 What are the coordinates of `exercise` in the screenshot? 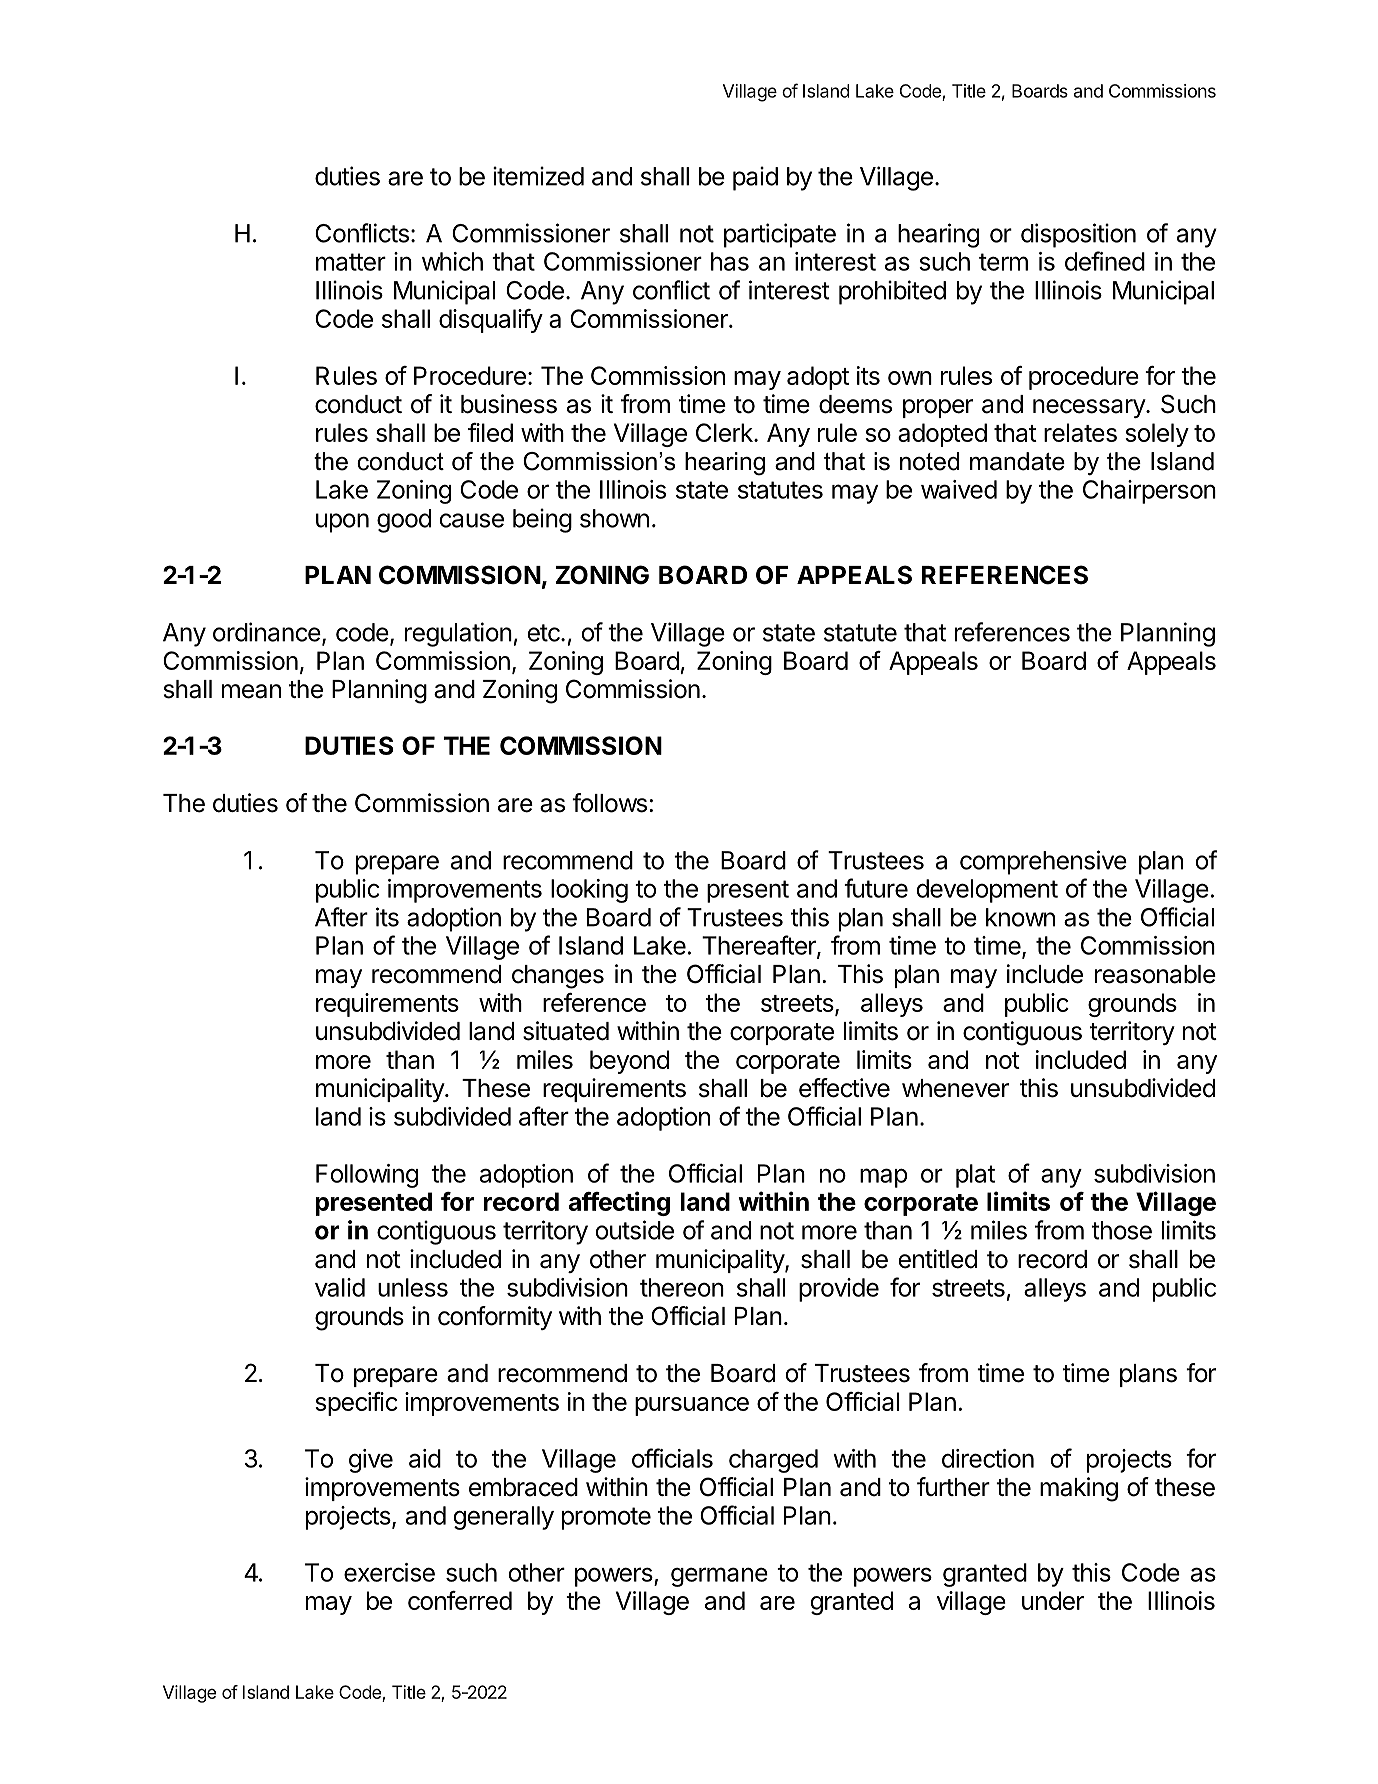 It's located at (389, 1572).
